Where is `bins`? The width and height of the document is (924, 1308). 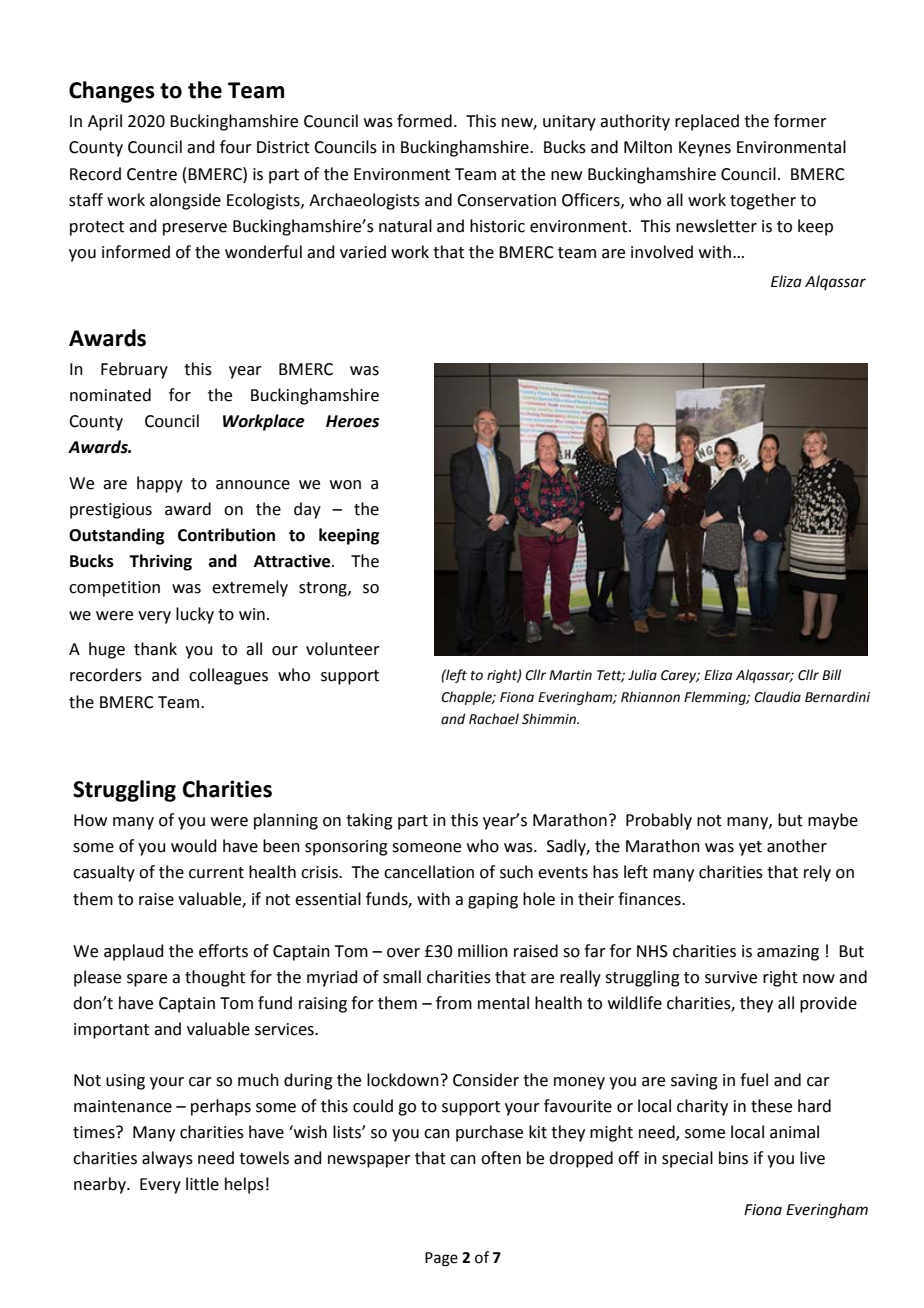
bins is located at coordinates (733, 1158).
